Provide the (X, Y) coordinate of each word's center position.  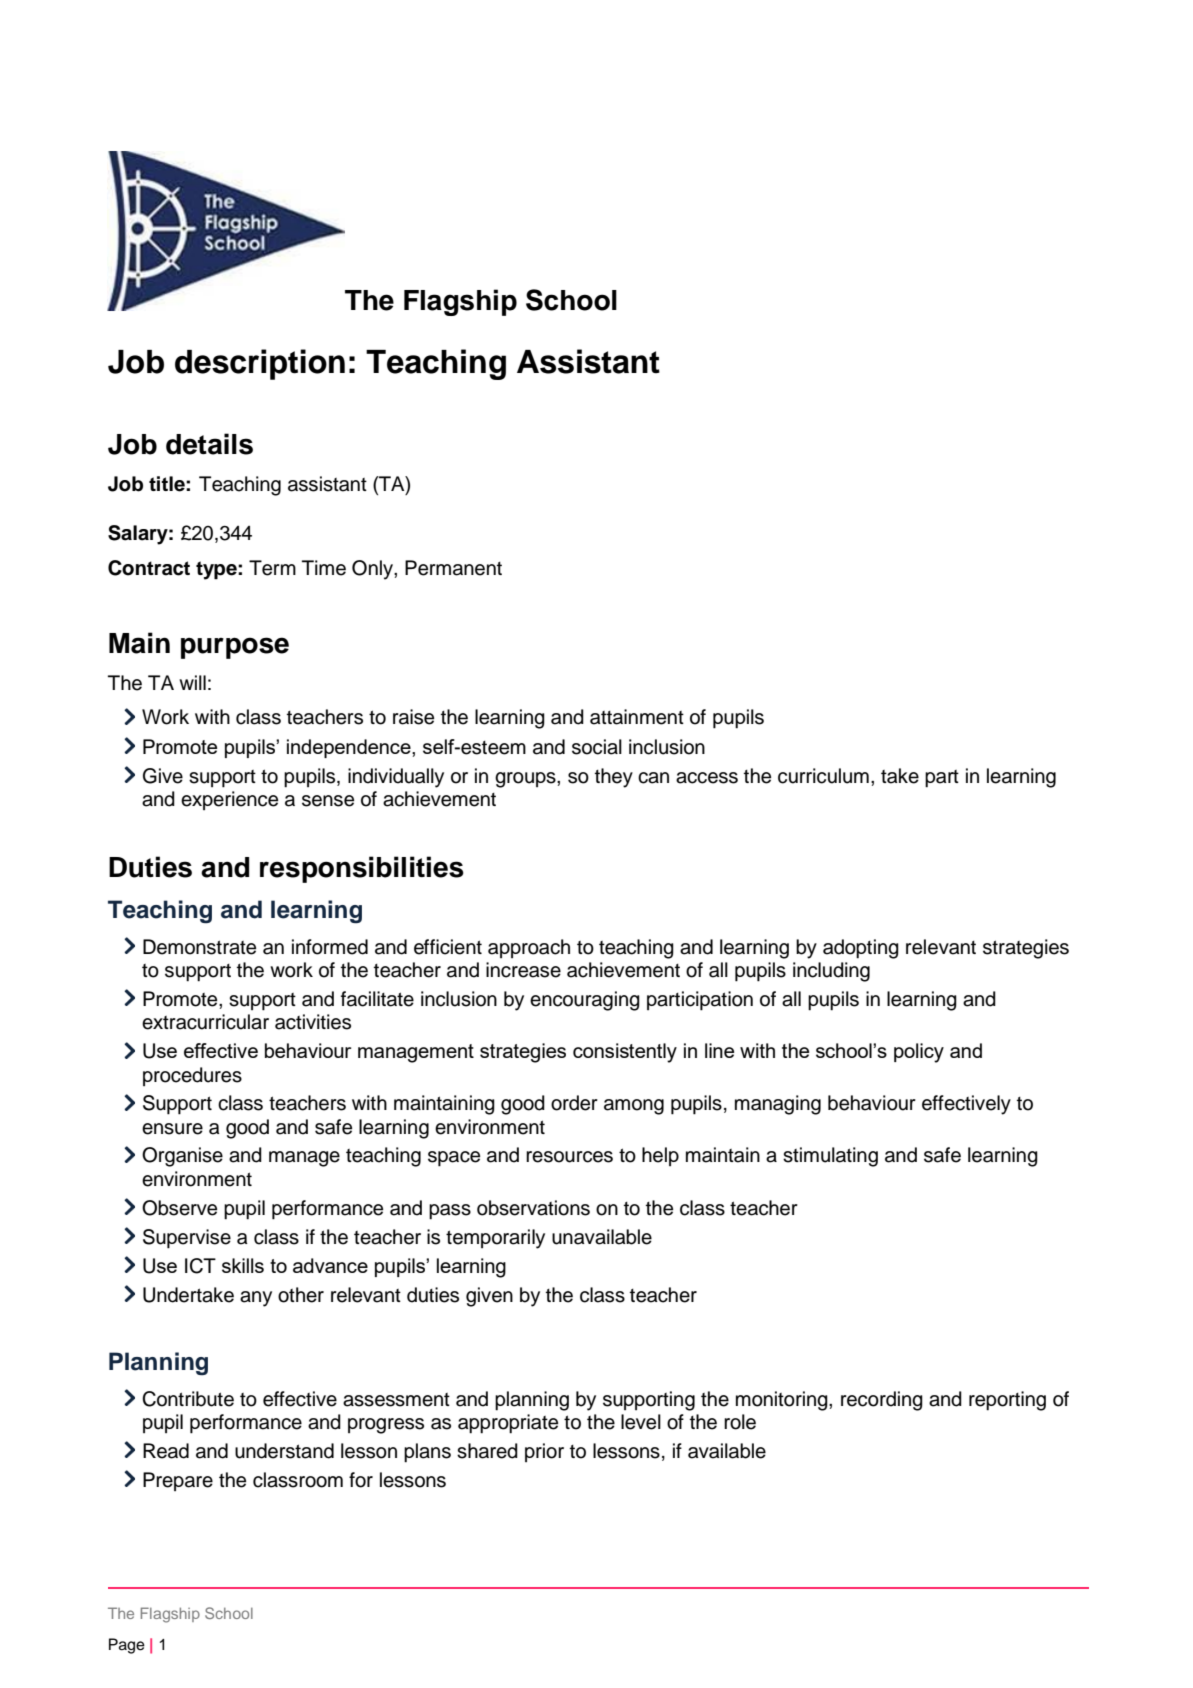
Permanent (453, 568)
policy (919, 1053)
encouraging (585, 1001)
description (260, 364)
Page (127, 1646)
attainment (637, 717)
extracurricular (205, 1022)
